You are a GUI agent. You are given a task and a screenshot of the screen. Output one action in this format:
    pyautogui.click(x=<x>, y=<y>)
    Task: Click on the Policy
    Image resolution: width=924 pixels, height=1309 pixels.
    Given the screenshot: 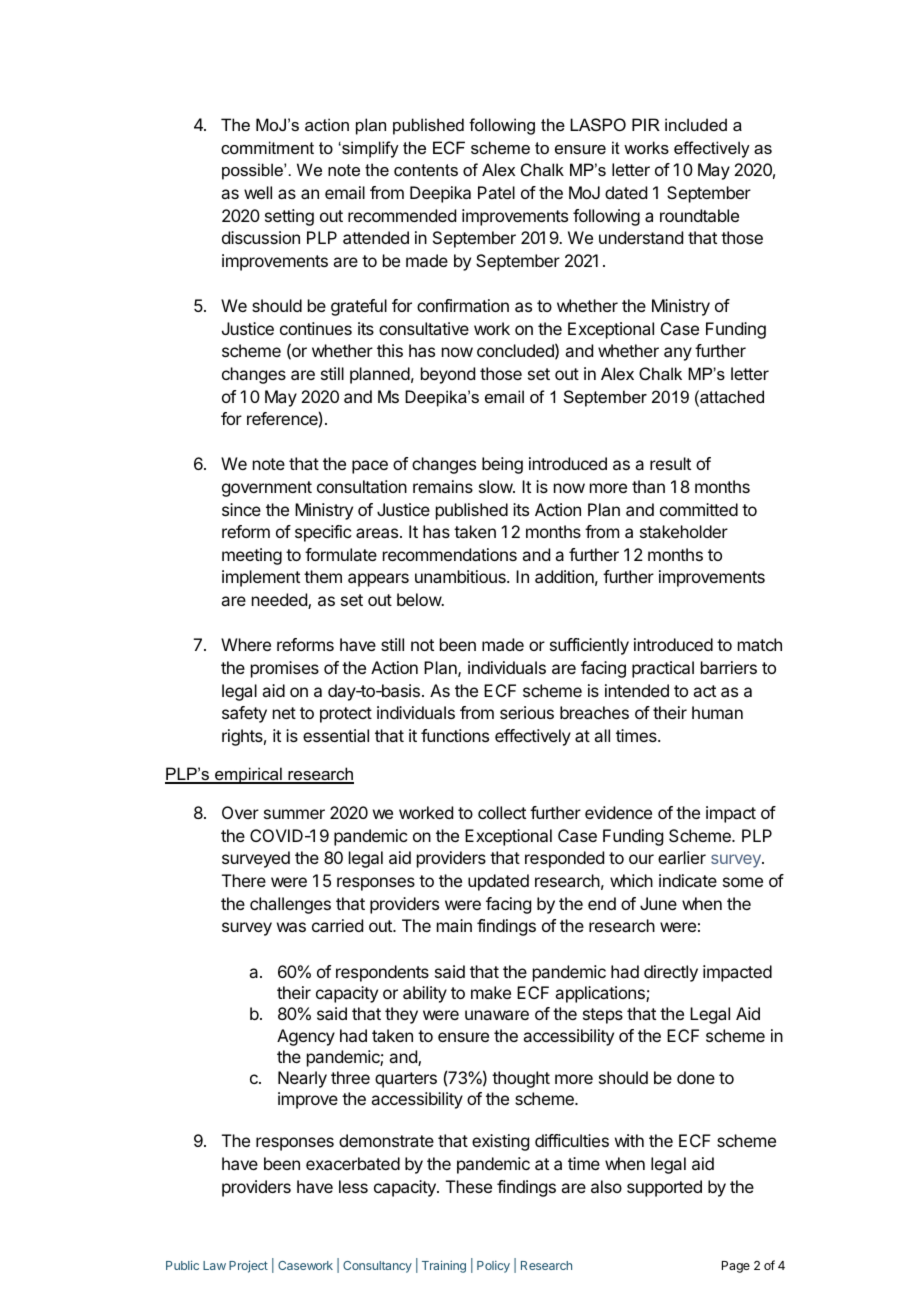 What is the action you would take?
    pyautogui.click(x=493, y=1267)
